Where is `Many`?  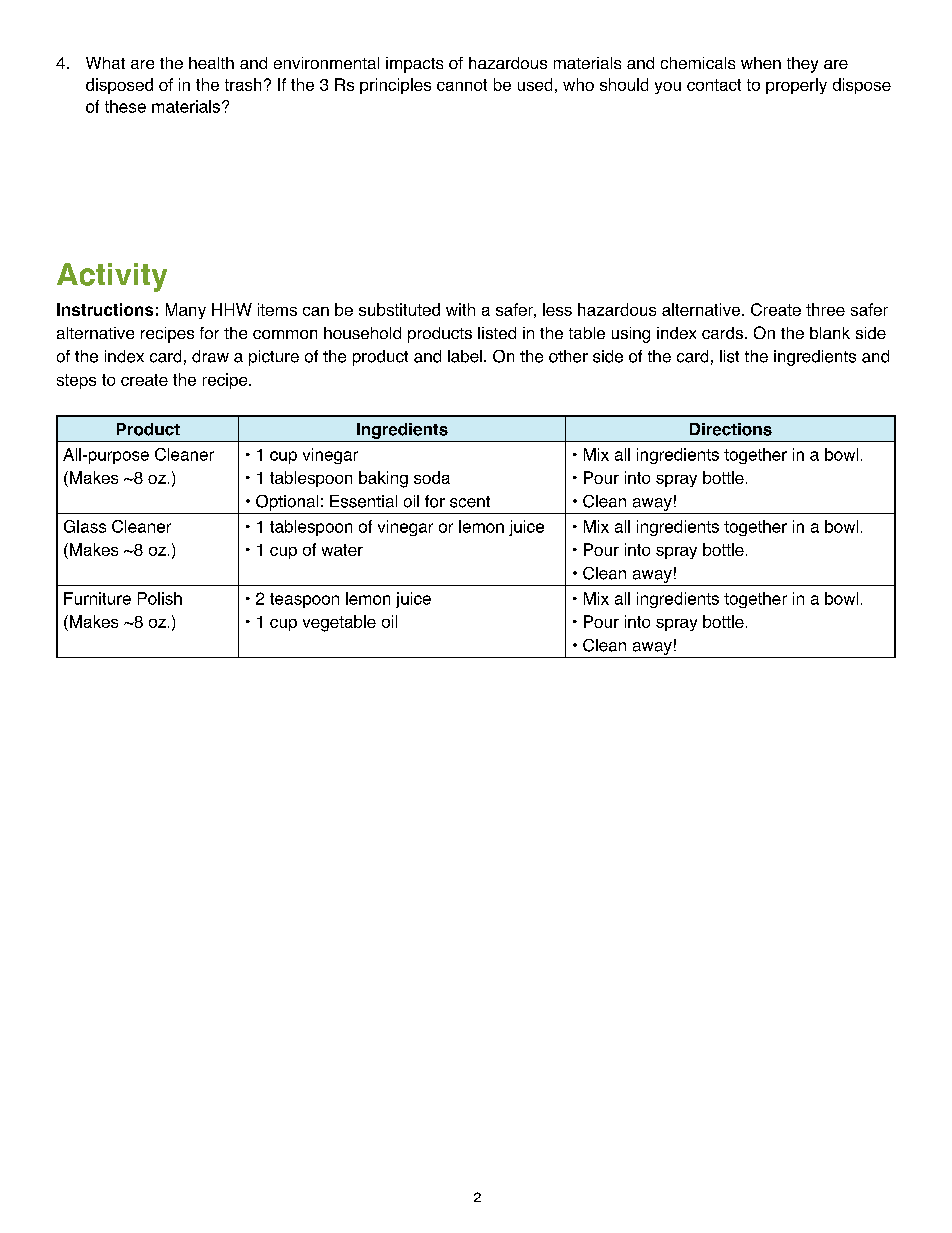 Many is located at coordinates (186, 311).
